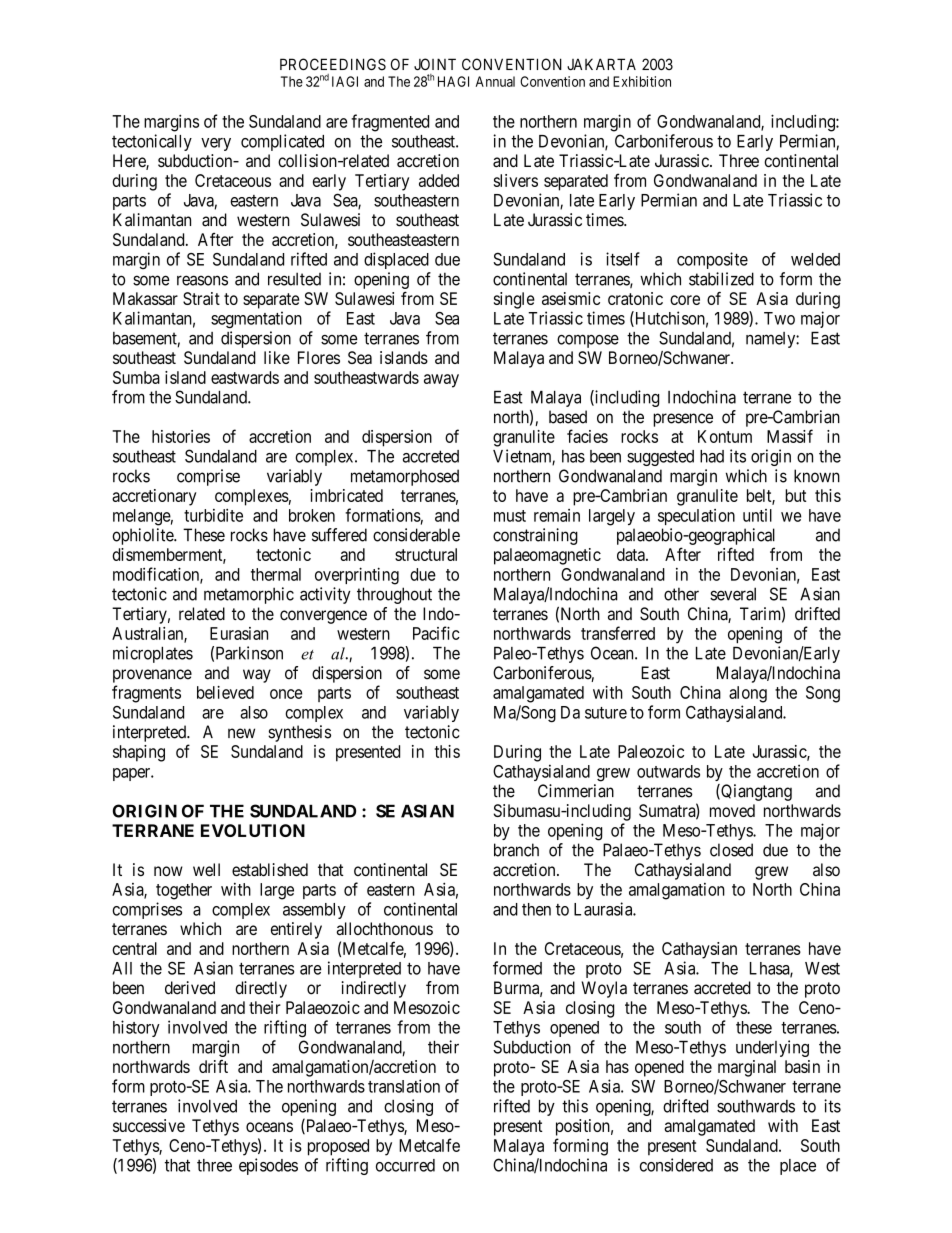 Image resolution: width=952 pixels, height=1233 pixels. What do you see at coordinates (249, 595) in the document?
I see `metamorphic` at bounding box center [249, 595].
